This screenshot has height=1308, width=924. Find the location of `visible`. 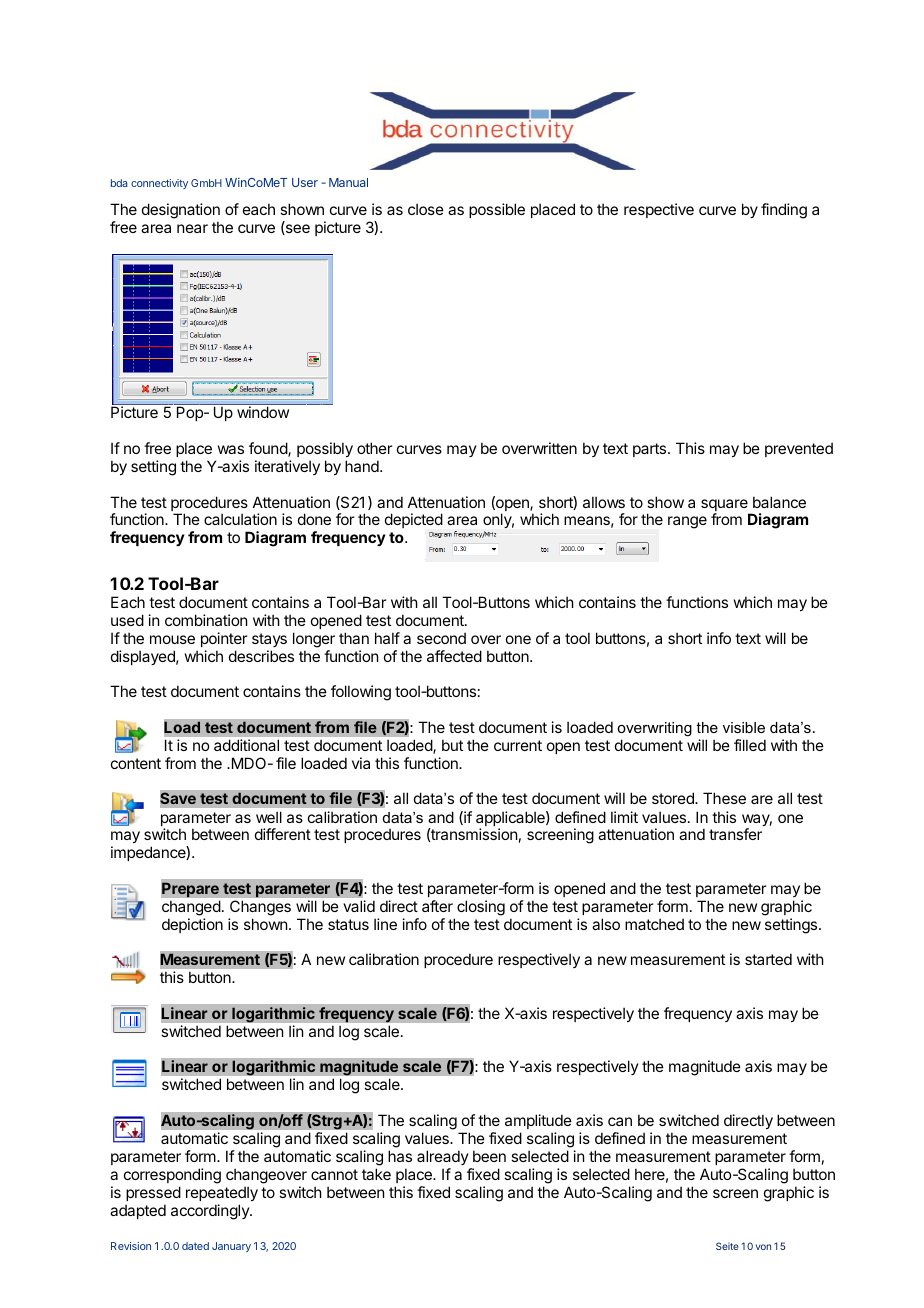

visible is located at coordinates (744, 727).
